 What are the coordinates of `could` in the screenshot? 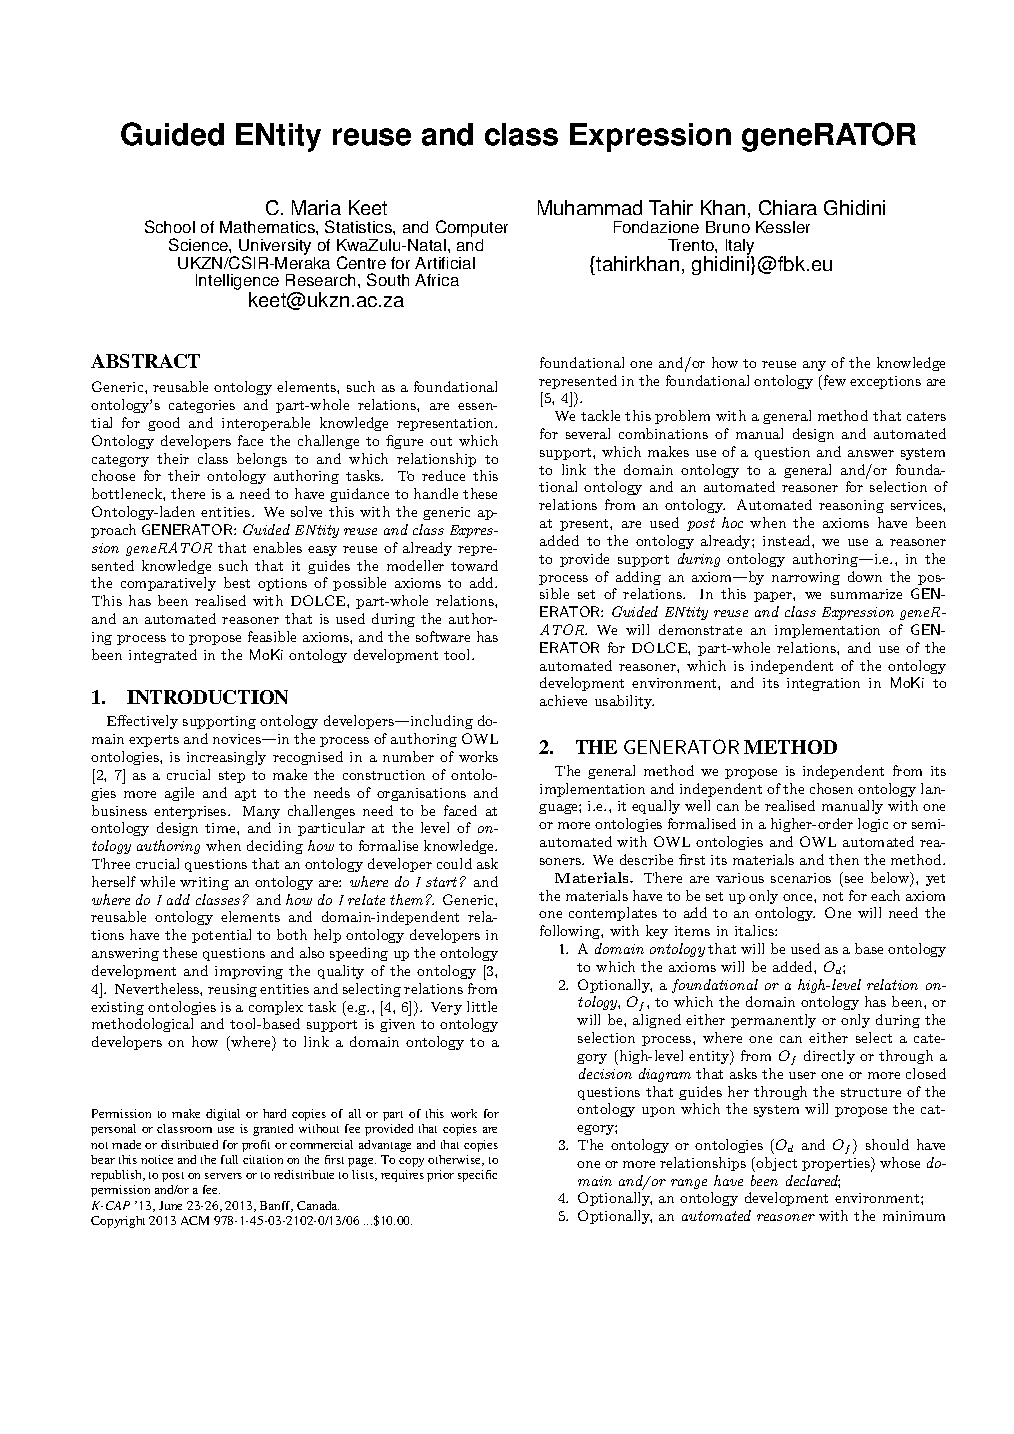 It's located at (454, 863).
